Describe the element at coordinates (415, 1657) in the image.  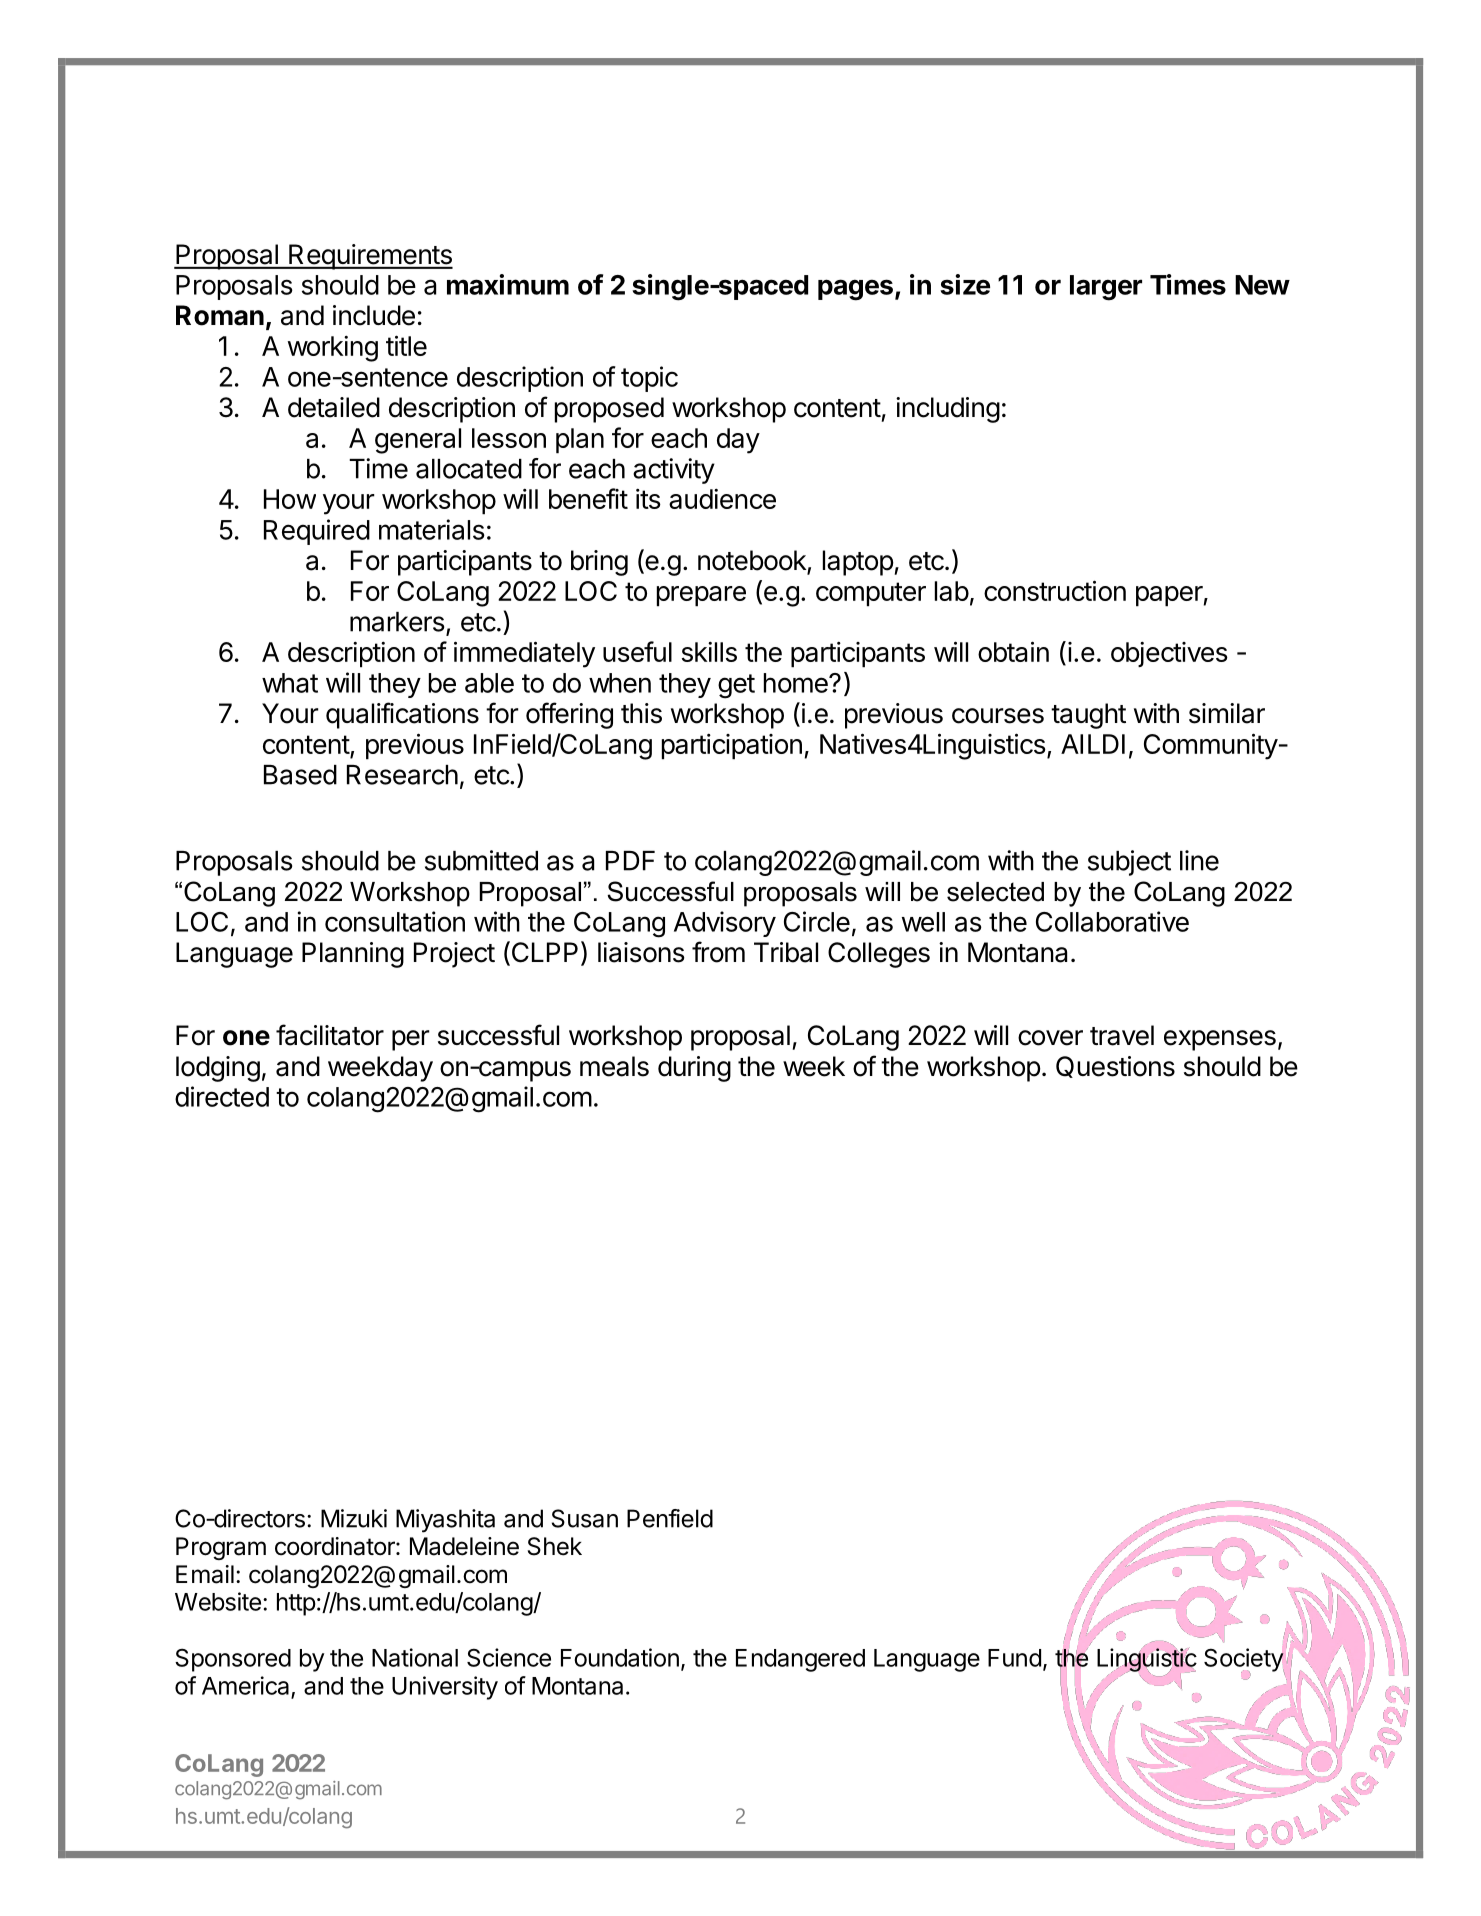
I see `National` at that location.
